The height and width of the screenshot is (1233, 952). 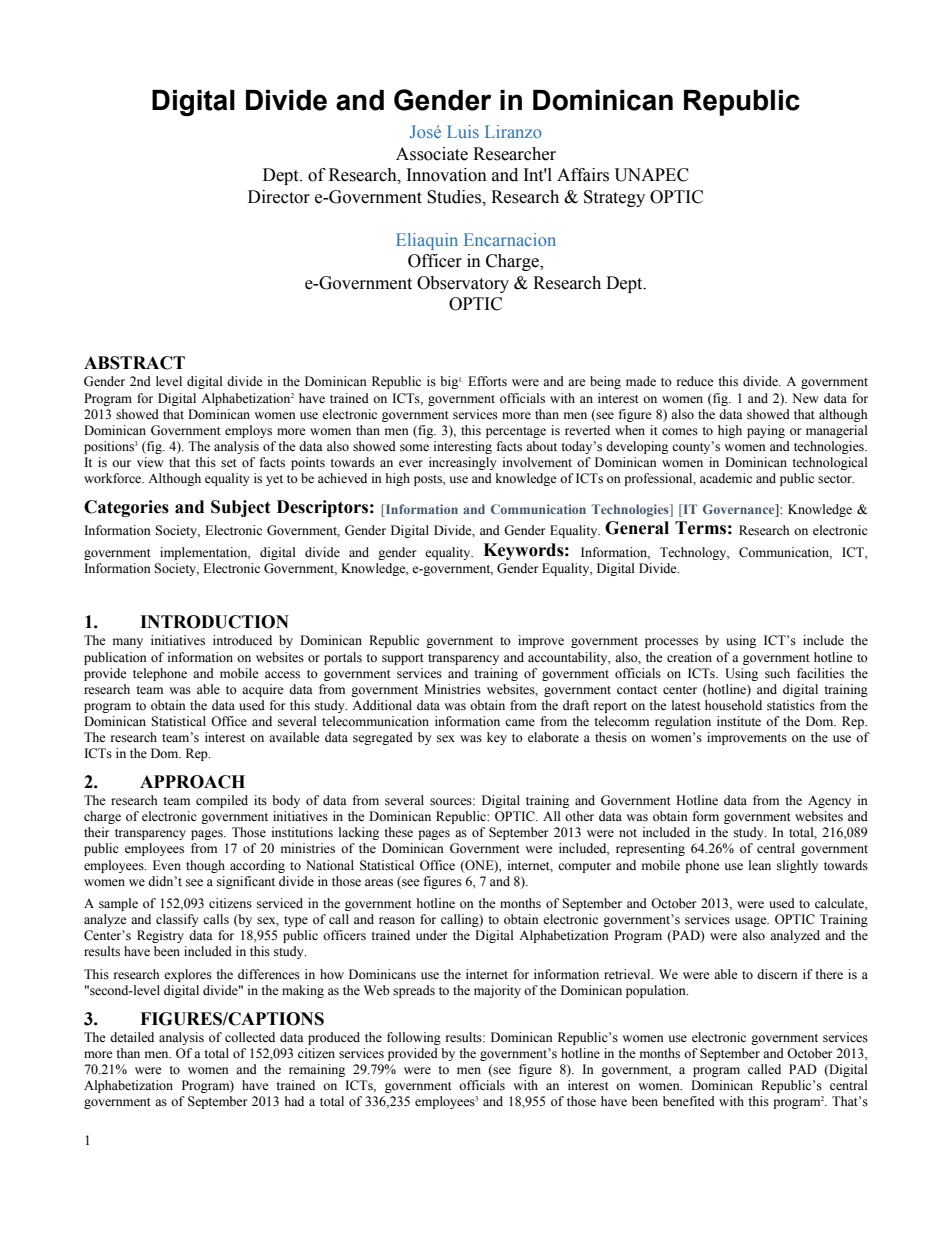 I want to click on Director, so click(x=279, y=197).
